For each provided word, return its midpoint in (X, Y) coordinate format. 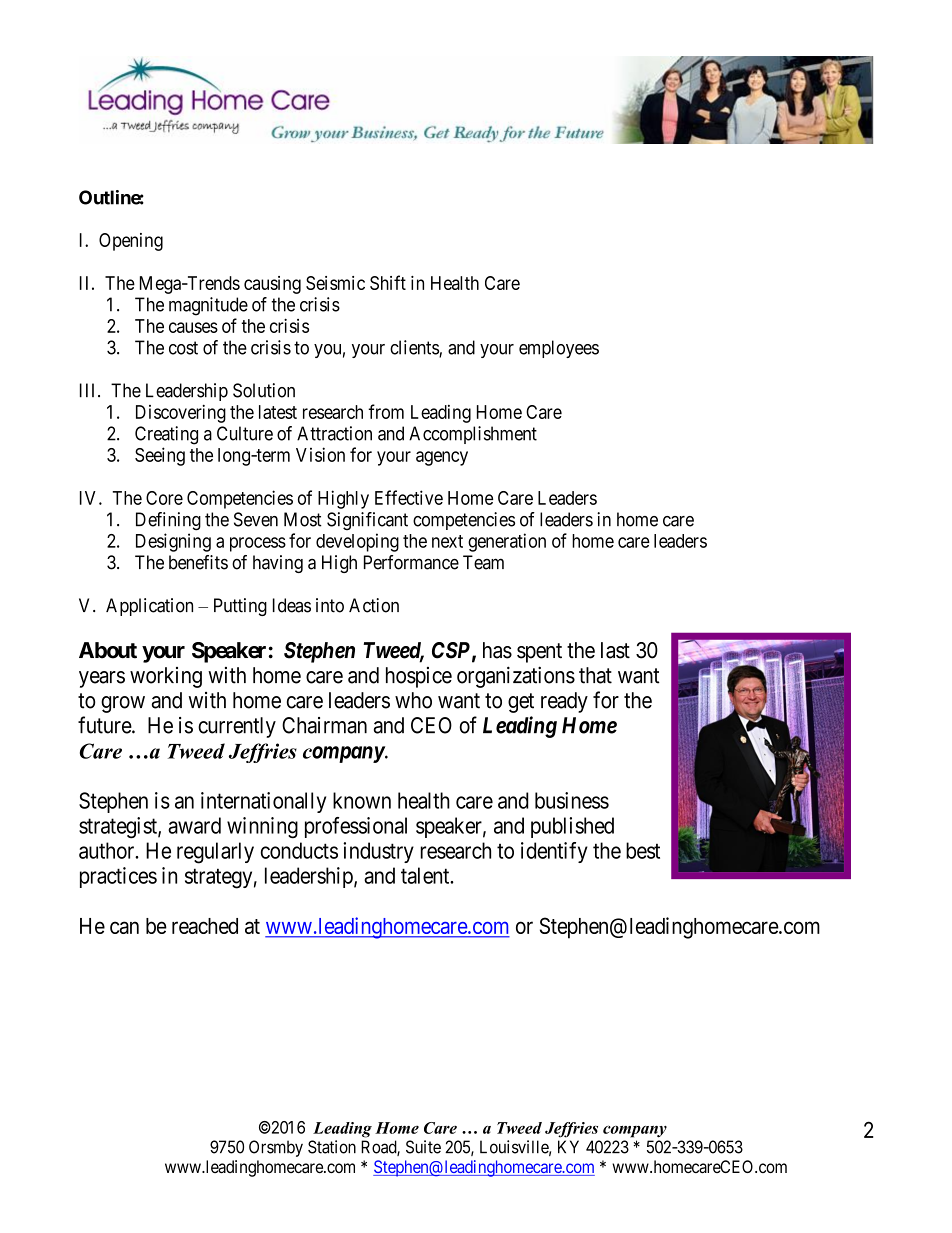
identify (554, 852)
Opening (131, 242)
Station (332, 1147)
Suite (423, 1147)
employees (559, 349)
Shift (388, 282)
